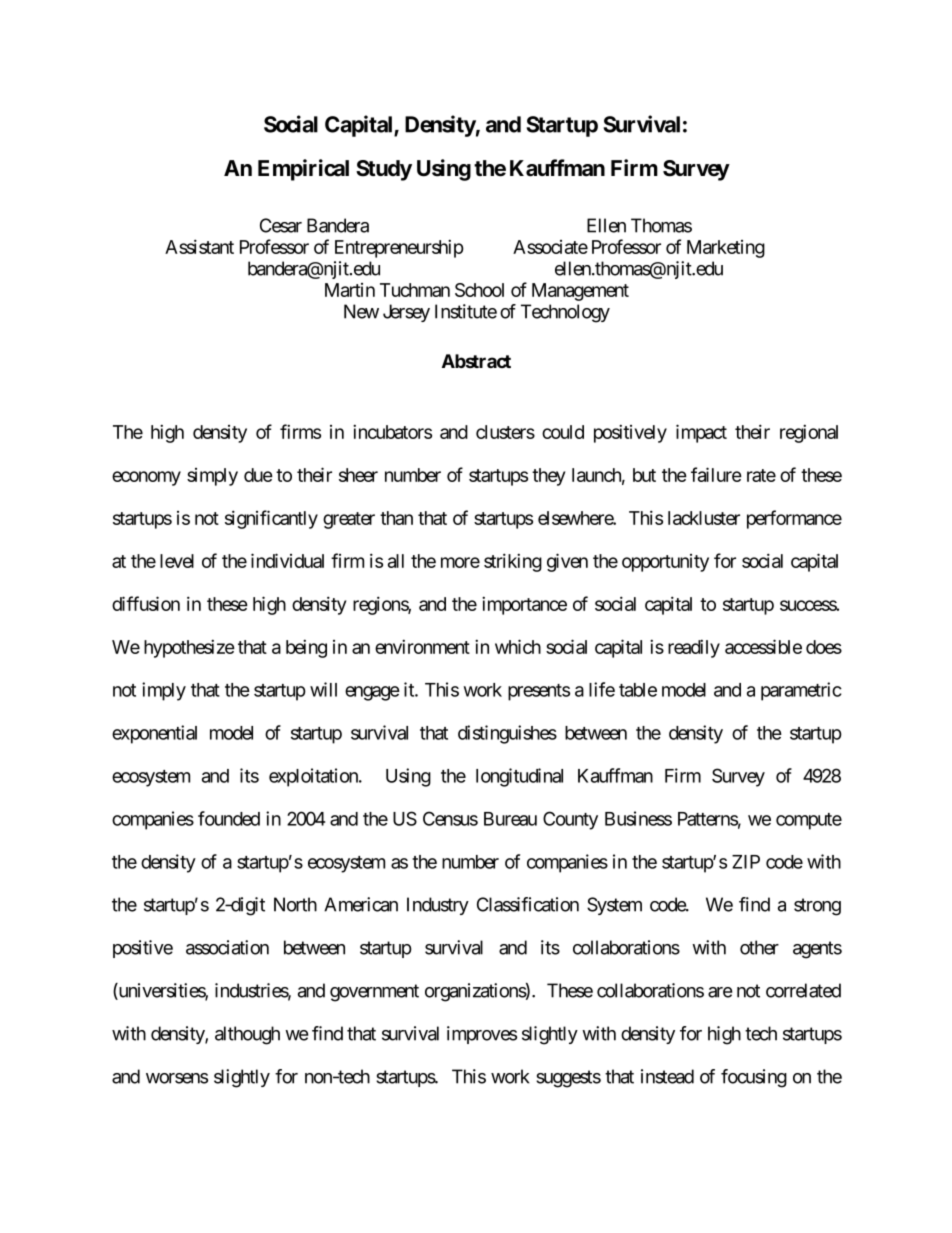 The image size is (952, 1233). What do you see at coordinates (281, 225) in the page?
I see `Cesar` at bounding box center [281, 225].
